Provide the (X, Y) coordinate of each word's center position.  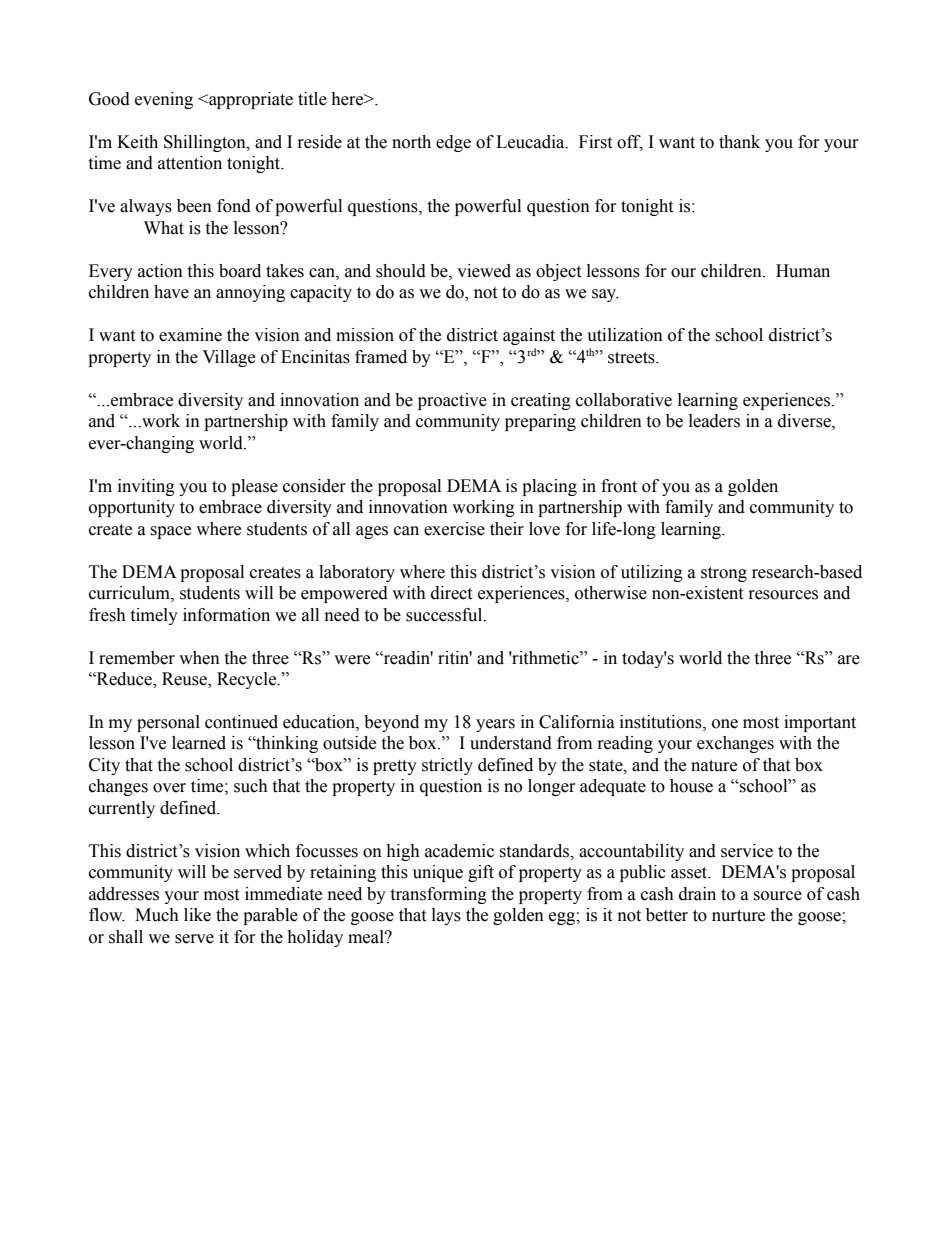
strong (724, 574)
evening (164, 100)
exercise (454, 529)
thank (739, 142)
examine (190, 335)
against (529, 336)
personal (168, 723)
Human (803, 271)
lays (446, 916)
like (197, 915)
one (725, 724)
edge (453, 143)
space (170, 532)
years (495, 725)
